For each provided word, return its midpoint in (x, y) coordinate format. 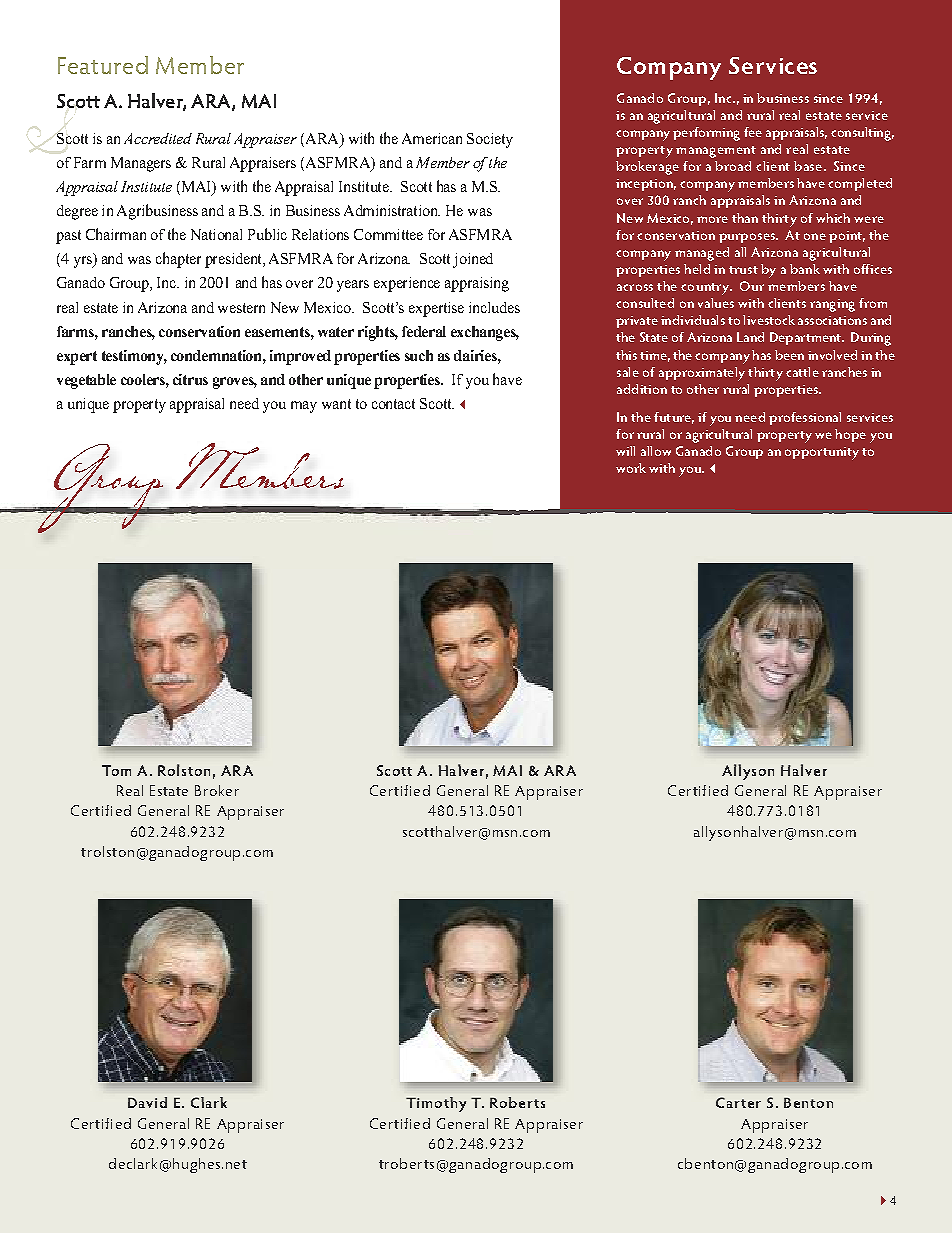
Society (490, 140)
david (147, 1102)
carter (738, 1102)
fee (753, 132)
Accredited (158, 138)
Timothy (436, 1104)
